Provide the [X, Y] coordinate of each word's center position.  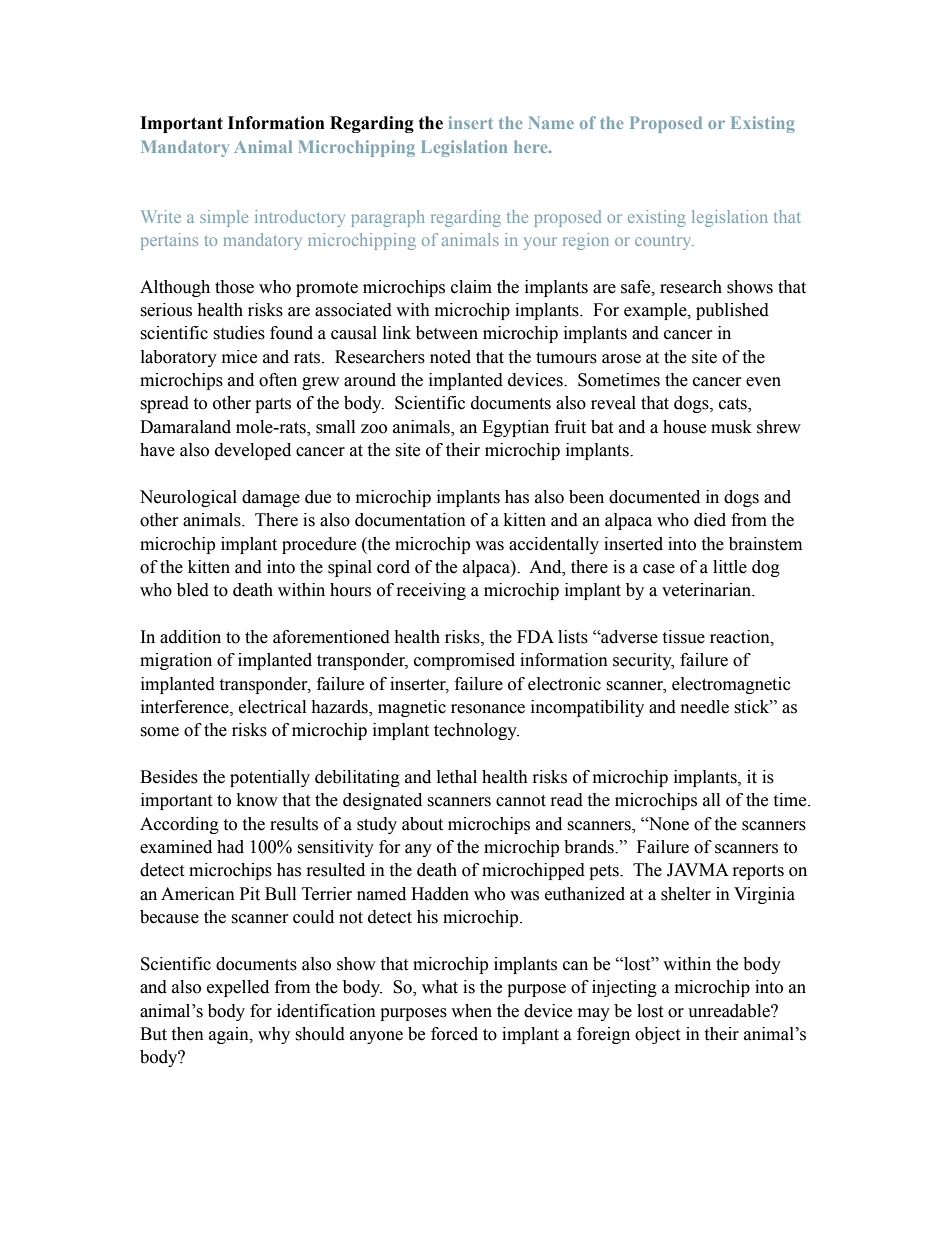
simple [224, 218]
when [471, 1011]
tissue [683, 637]
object [657, 1035]
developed [253, 451]
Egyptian [515, 428]
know [257, 800]
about [422, 824]
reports [758, 872]
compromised [464, 661]
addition [190, 637]
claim [471, 287]
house [684, 427]
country [664, 242]
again [230, 1035]
